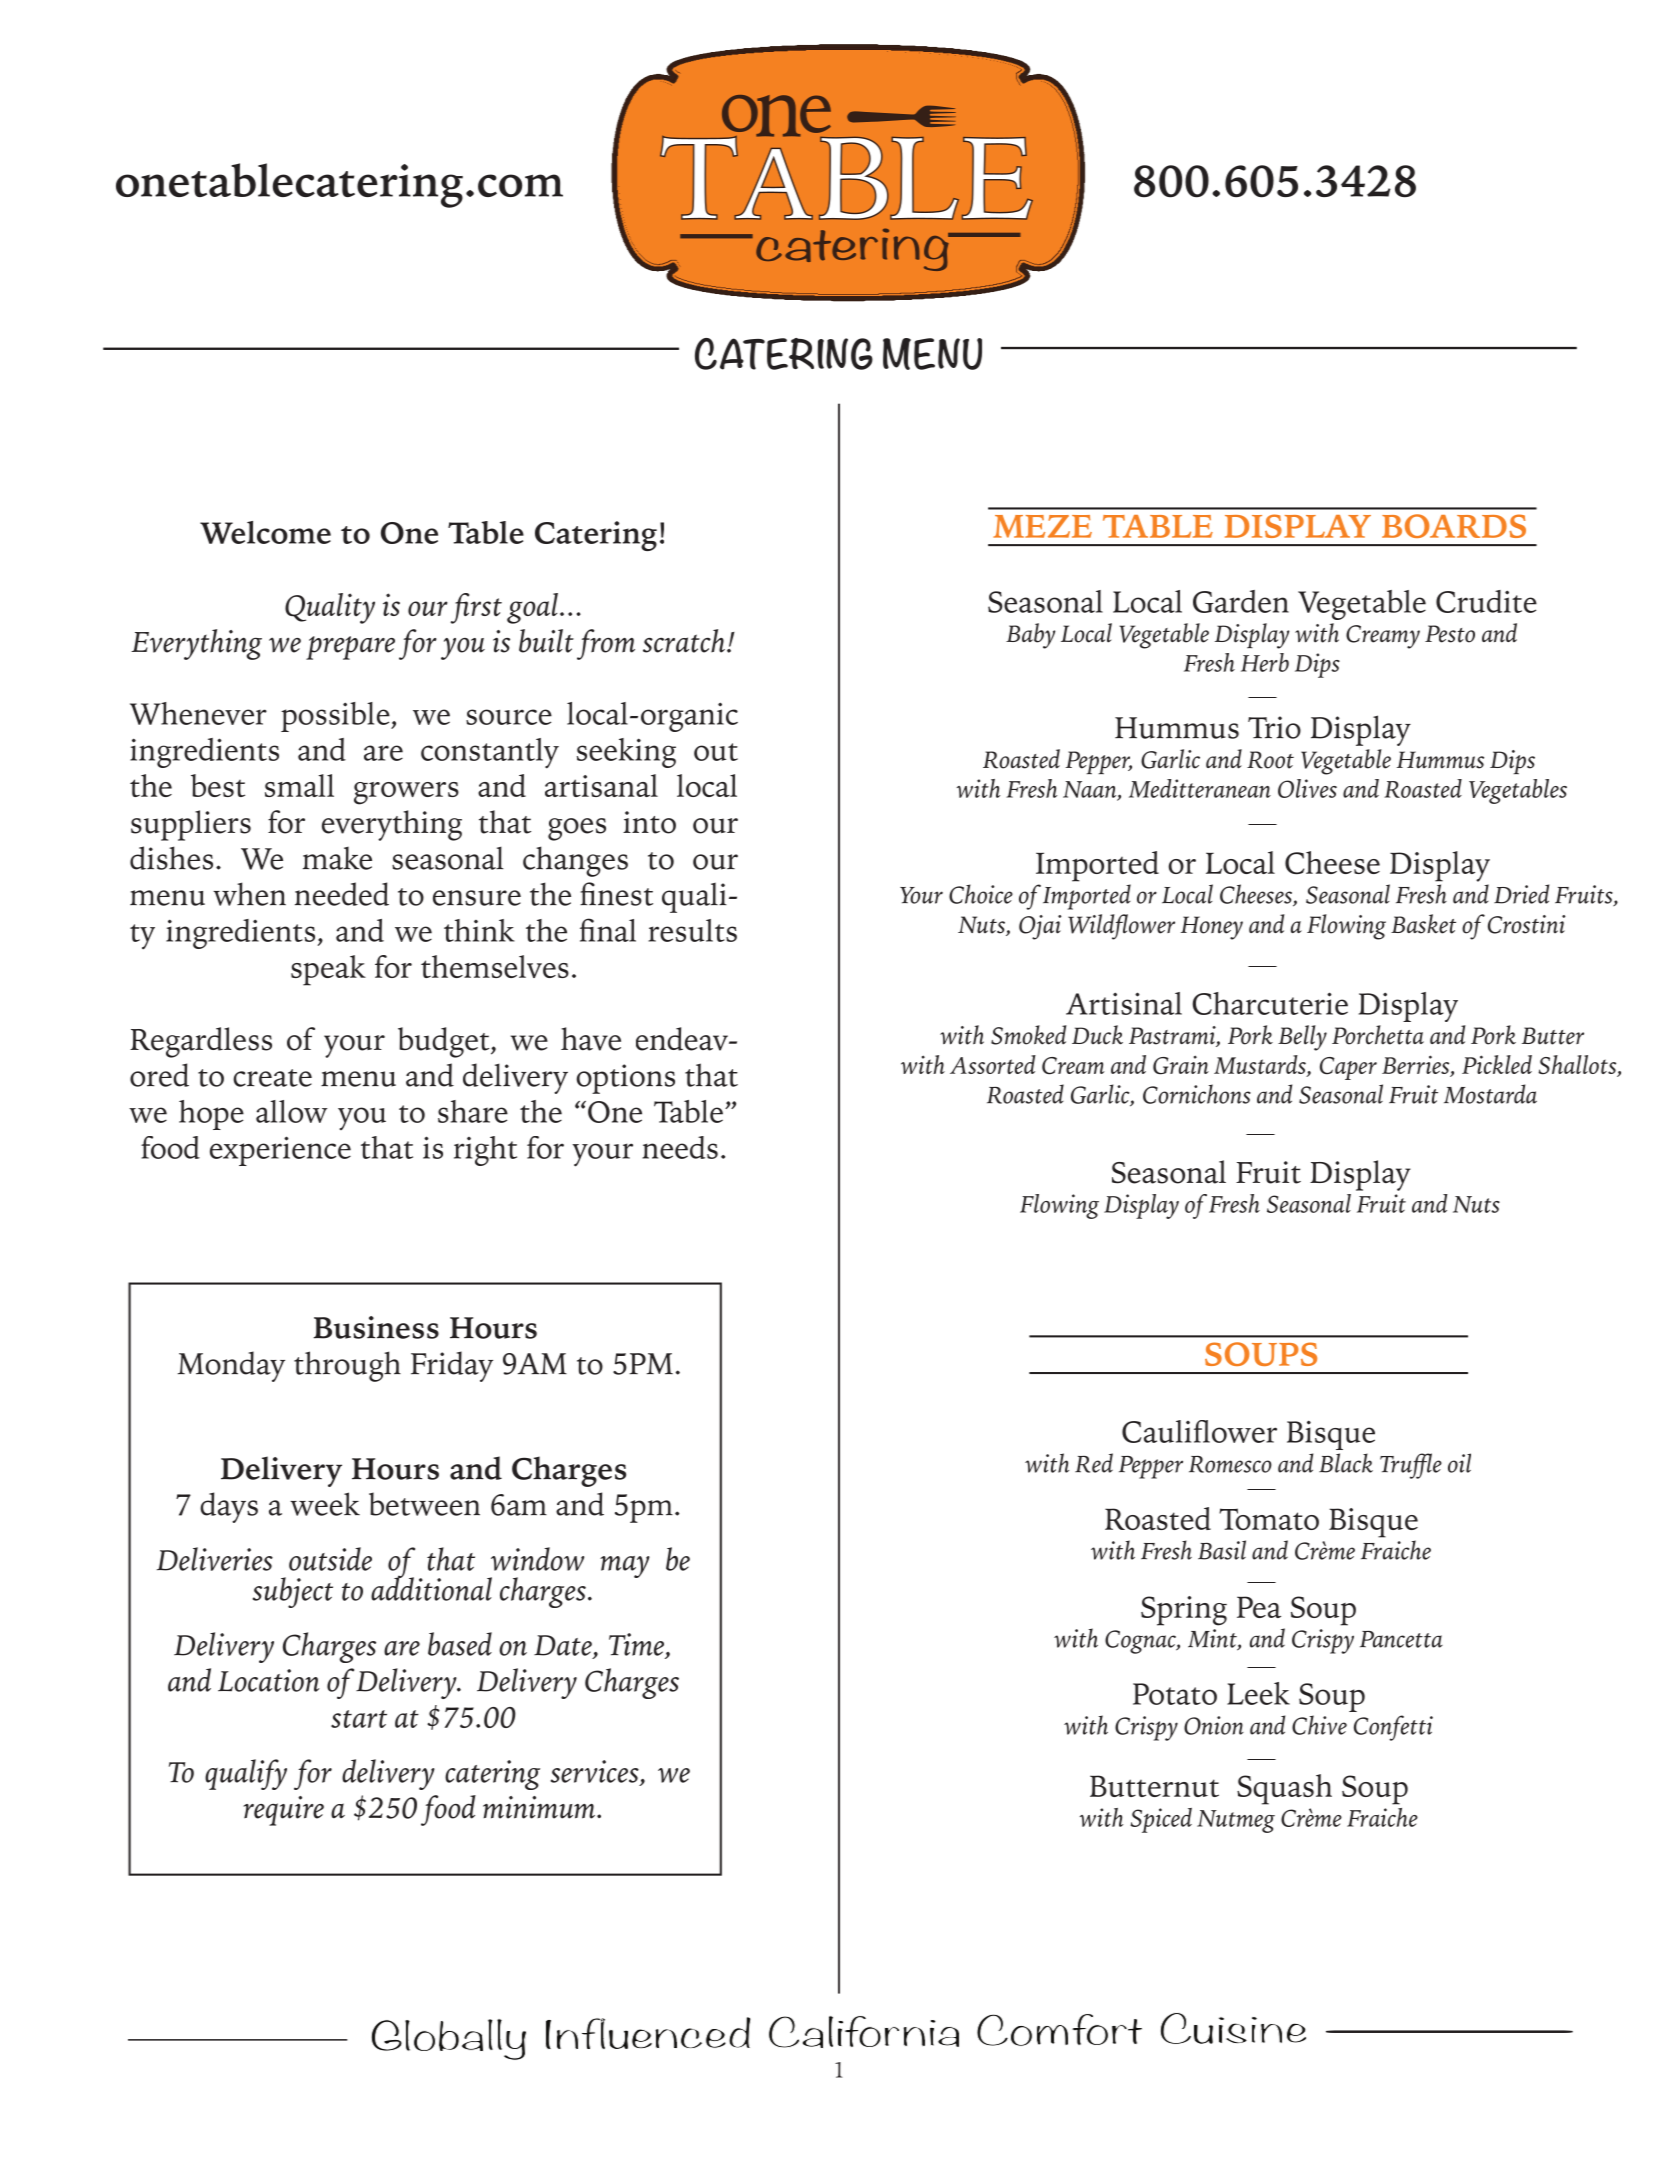 This screenshot has width=1678, height=2171. Describe the element at coordinates (1454, 526) in the screenshot. I see `BOARDS` at that location.
